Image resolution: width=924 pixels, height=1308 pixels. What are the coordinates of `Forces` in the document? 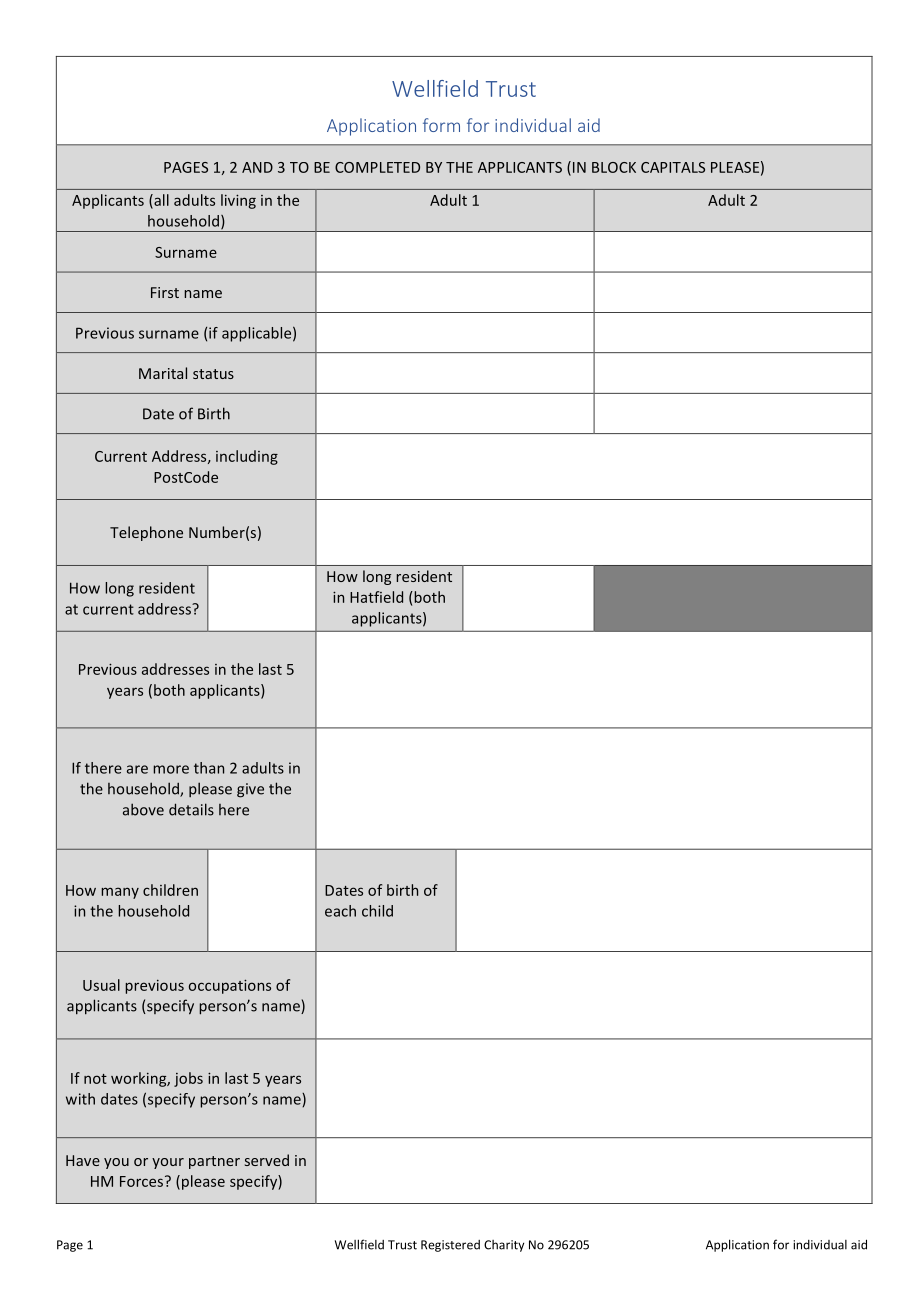 It's located at (143, 1181).
